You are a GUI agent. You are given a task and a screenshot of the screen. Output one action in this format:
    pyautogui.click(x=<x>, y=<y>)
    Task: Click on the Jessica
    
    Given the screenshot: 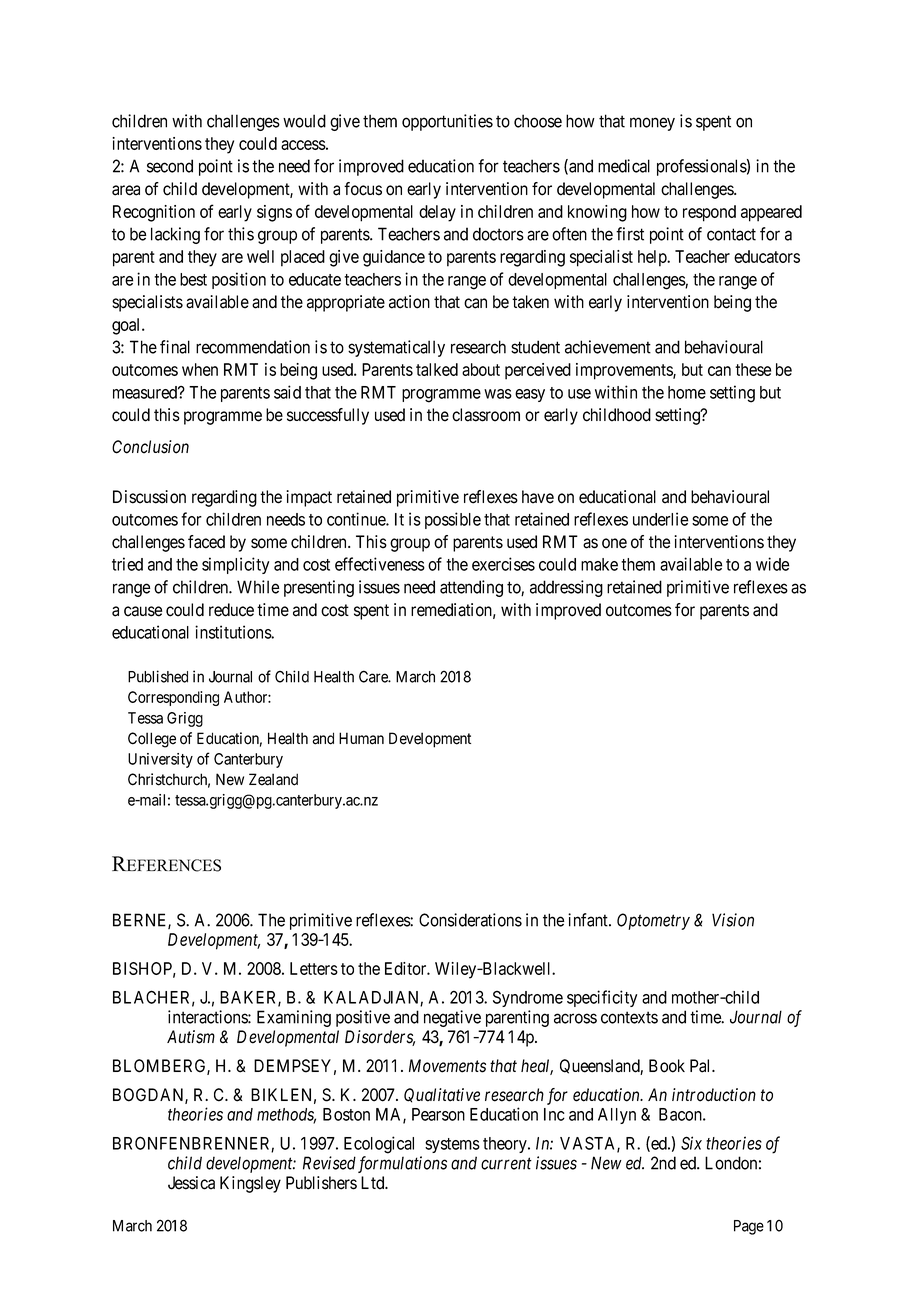 What is the action you would take?
    pyautogui.click(x=191, y=1183)
